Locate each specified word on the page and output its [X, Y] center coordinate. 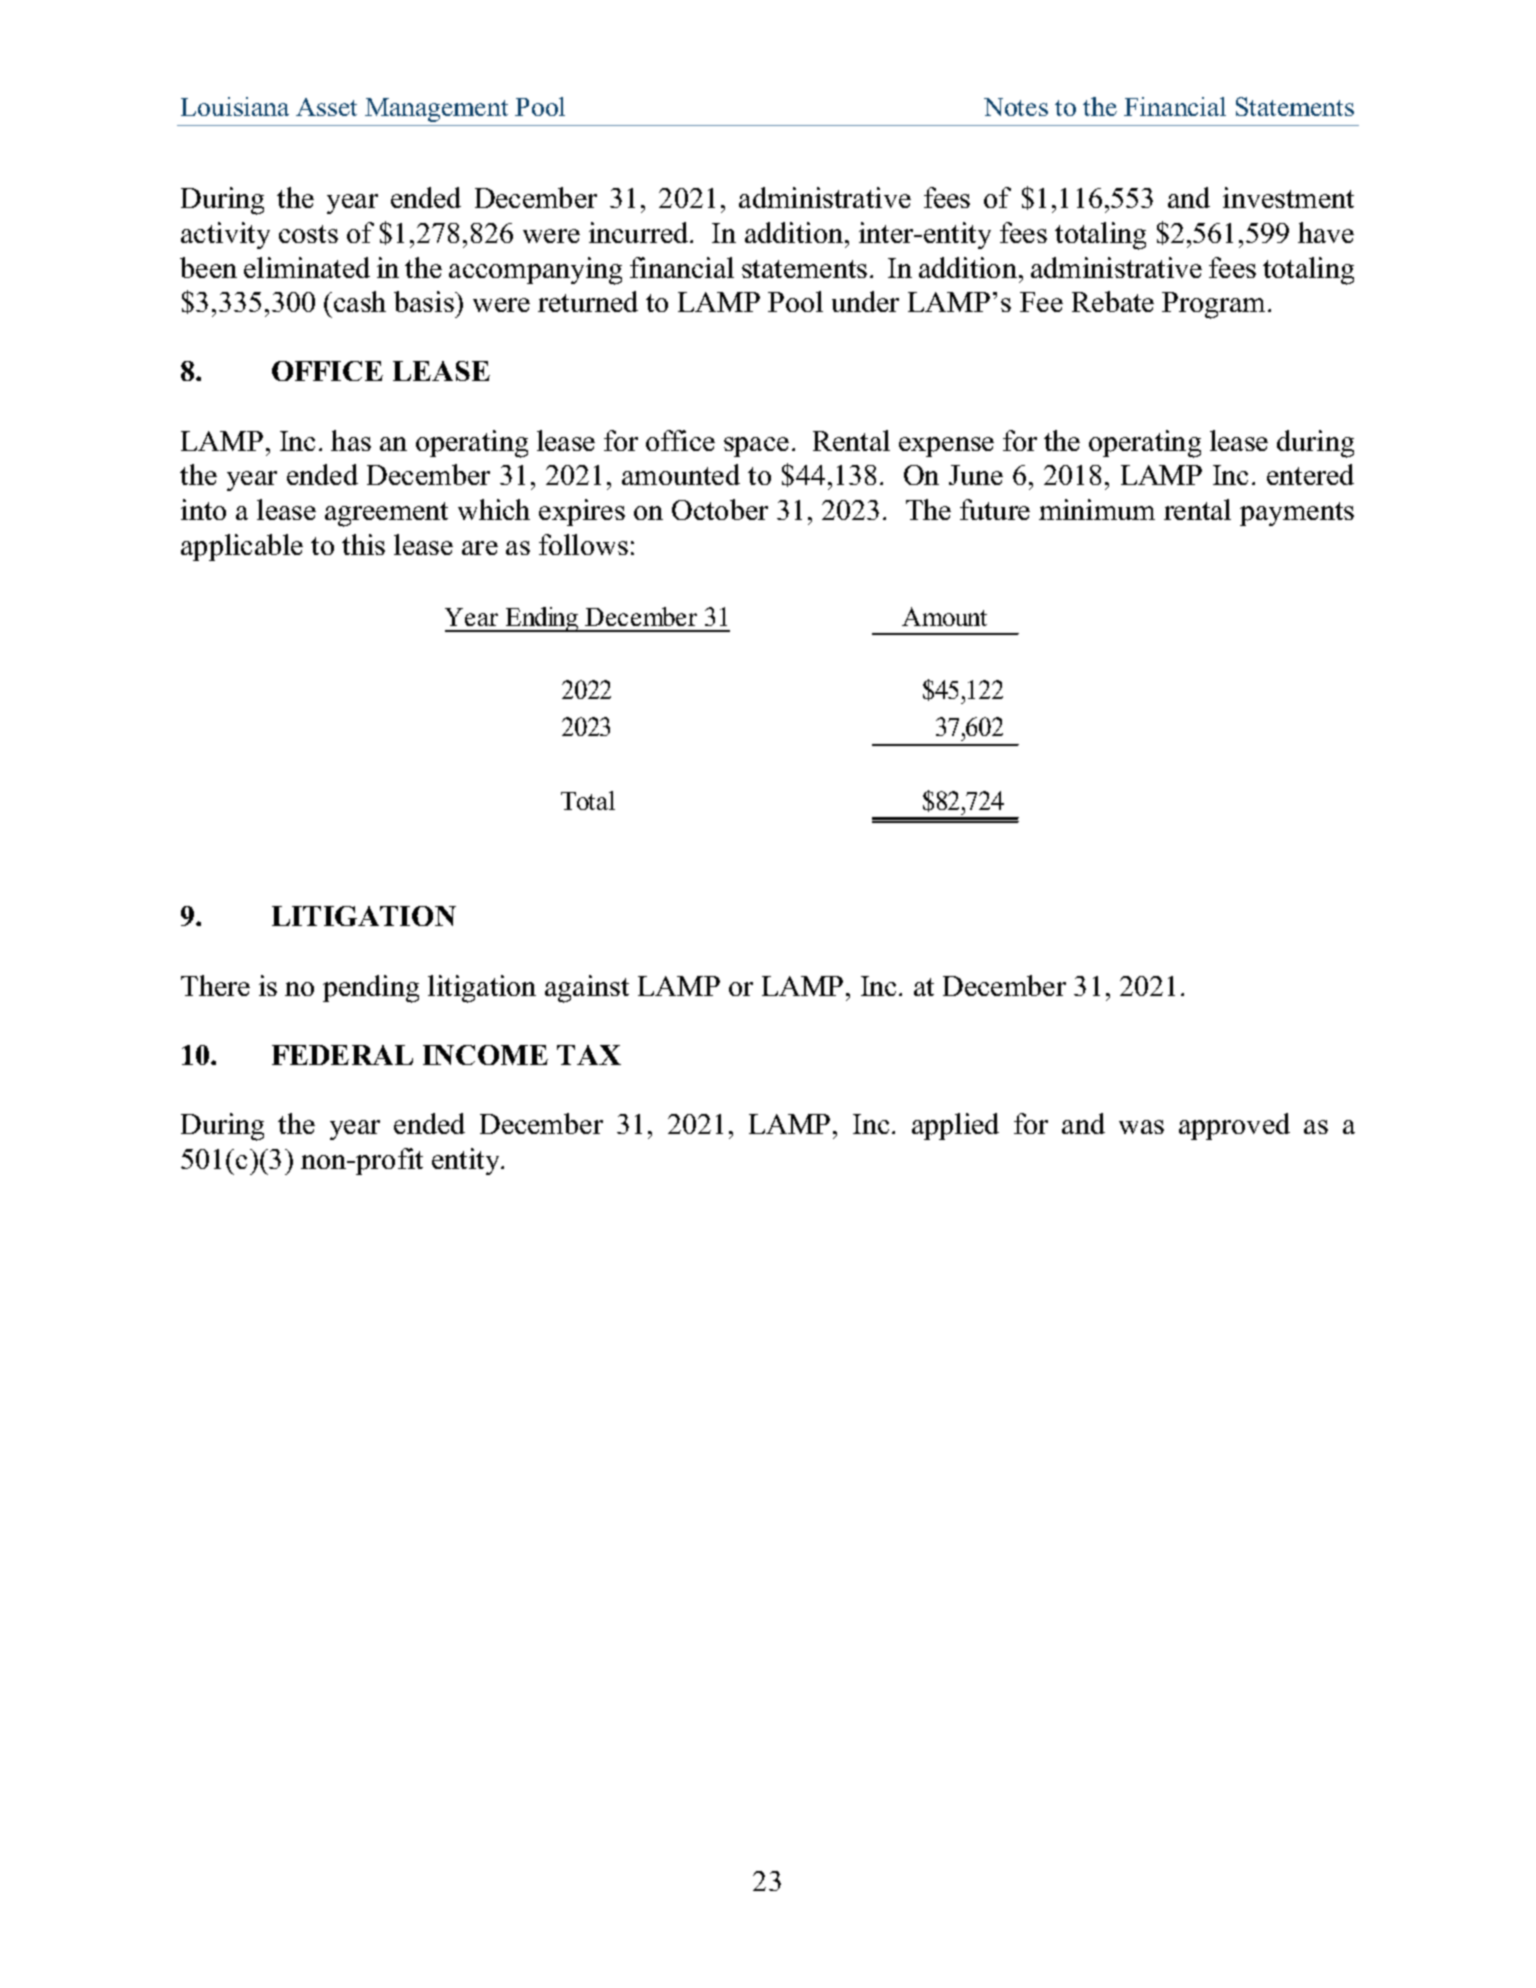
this [363, 544]
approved [1234, 1126]
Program [1213, 305]
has [351, 440]
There [215, 985]
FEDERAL [342, 1055]
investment [1288, 197]
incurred [640, 232]
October [720, 509]
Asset [326, 107]
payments [1297, 514]
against [587, 989]
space [756, 447]
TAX [589, 1055]
